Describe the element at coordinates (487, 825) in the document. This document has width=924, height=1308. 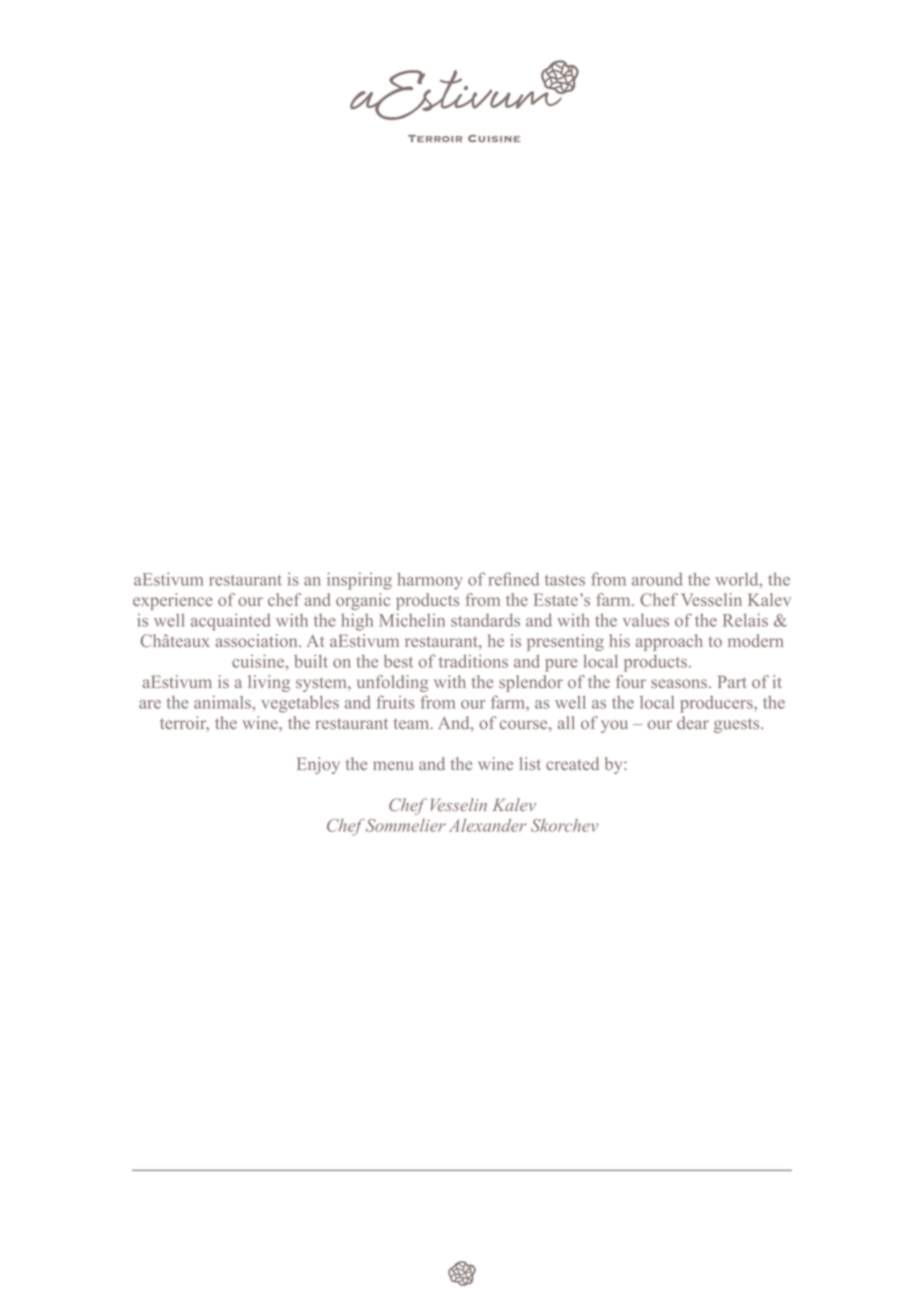
I see `Alexander` at that location.
